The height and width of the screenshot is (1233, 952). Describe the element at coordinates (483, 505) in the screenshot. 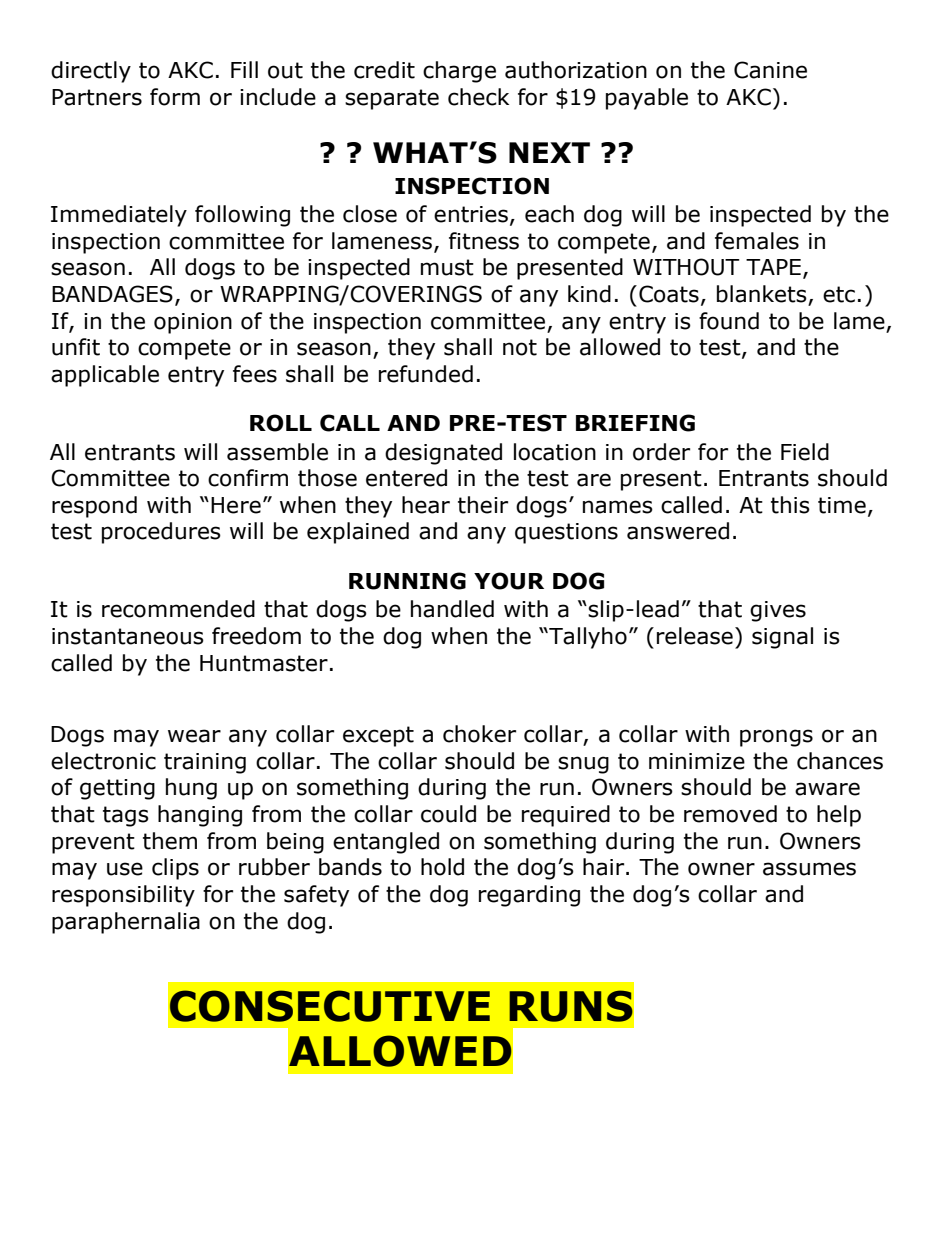

I see `their` at that location.
